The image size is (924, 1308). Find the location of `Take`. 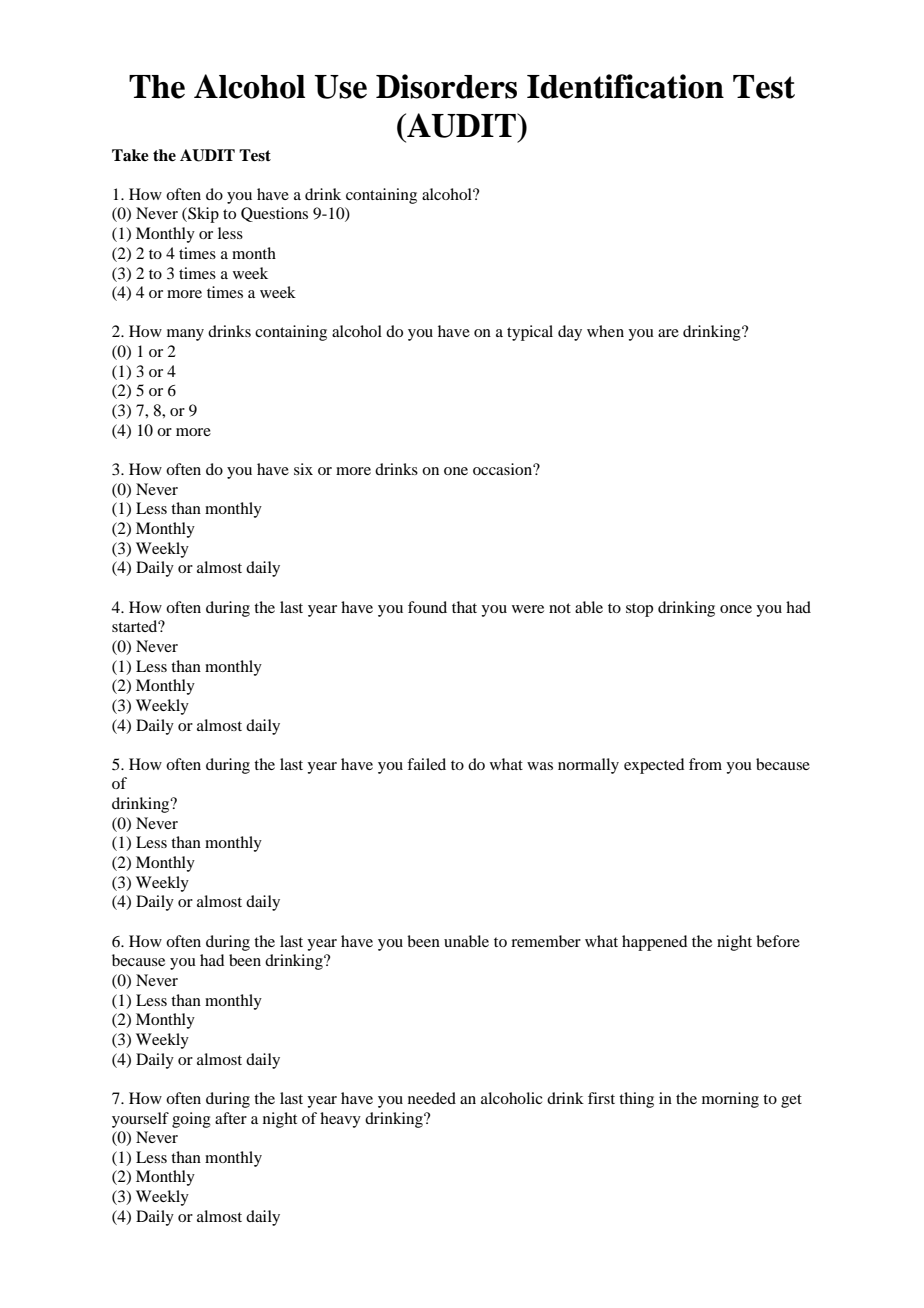

Take is located at coordinates (130, 155).
